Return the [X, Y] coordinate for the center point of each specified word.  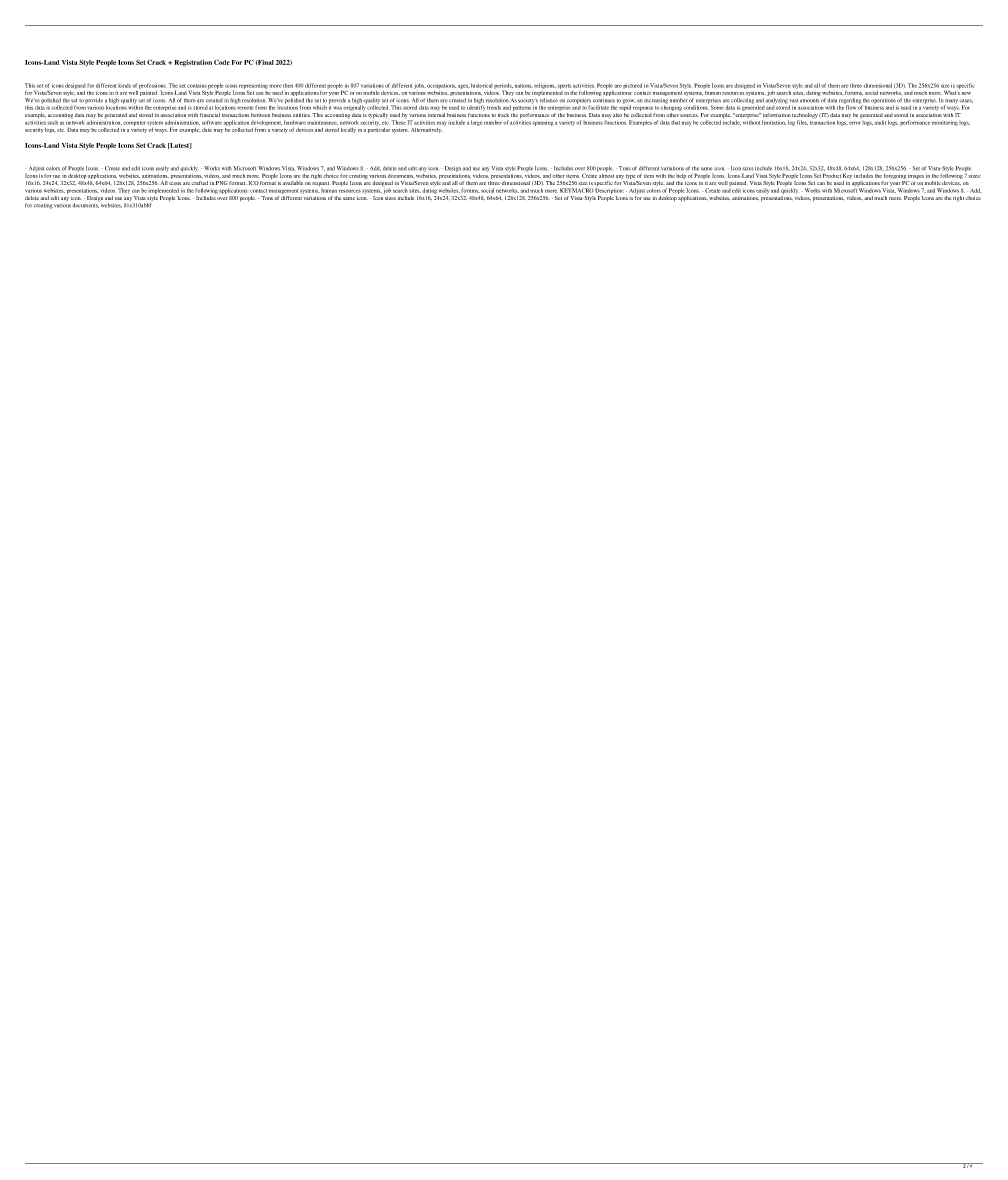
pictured [632, 86]
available [293, 183]
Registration [193, 63]
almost [606, 174]
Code [222, 62]
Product [832, 175]
